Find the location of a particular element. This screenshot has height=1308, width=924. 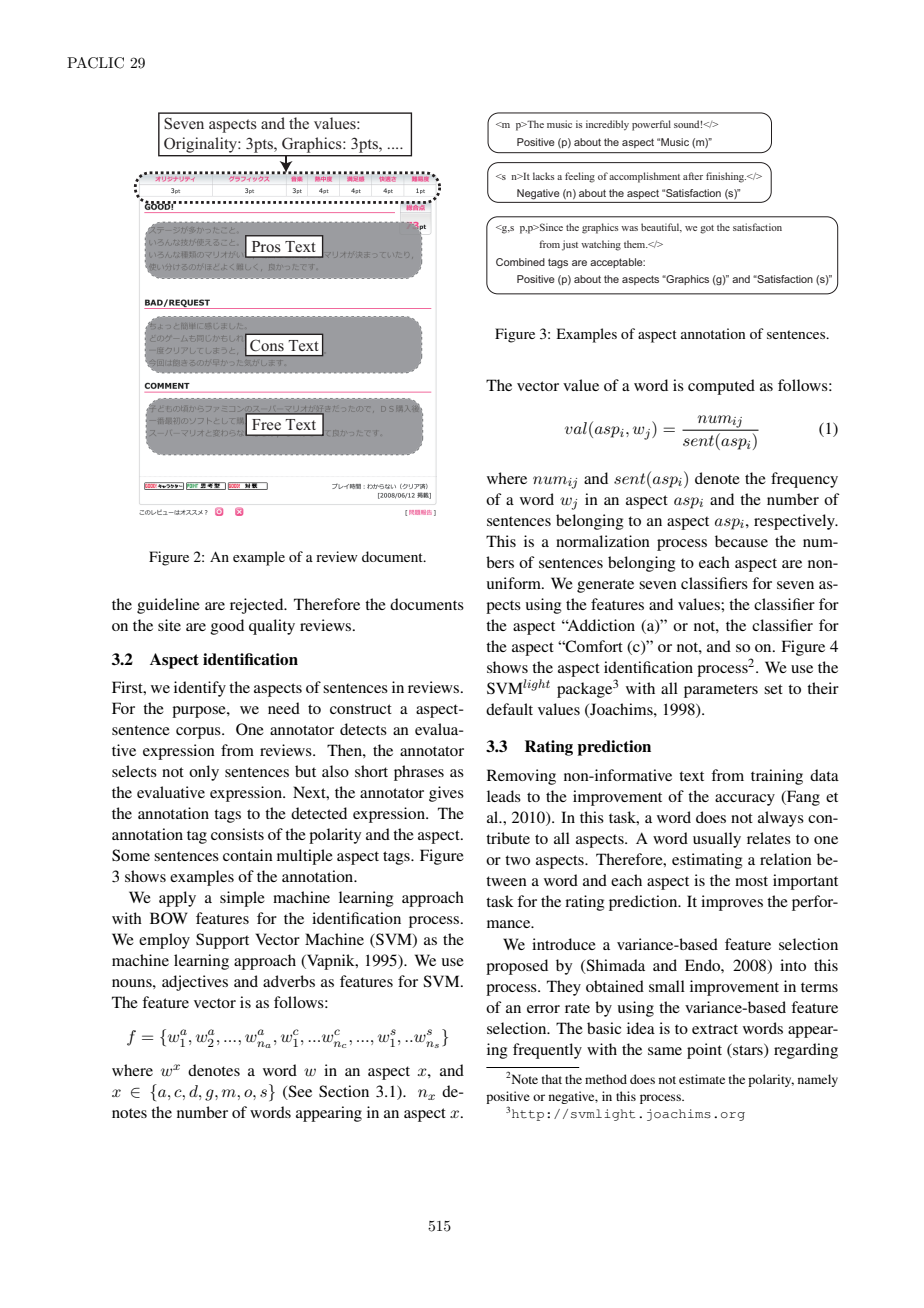

Removing is located at coordinates (521, 777).
